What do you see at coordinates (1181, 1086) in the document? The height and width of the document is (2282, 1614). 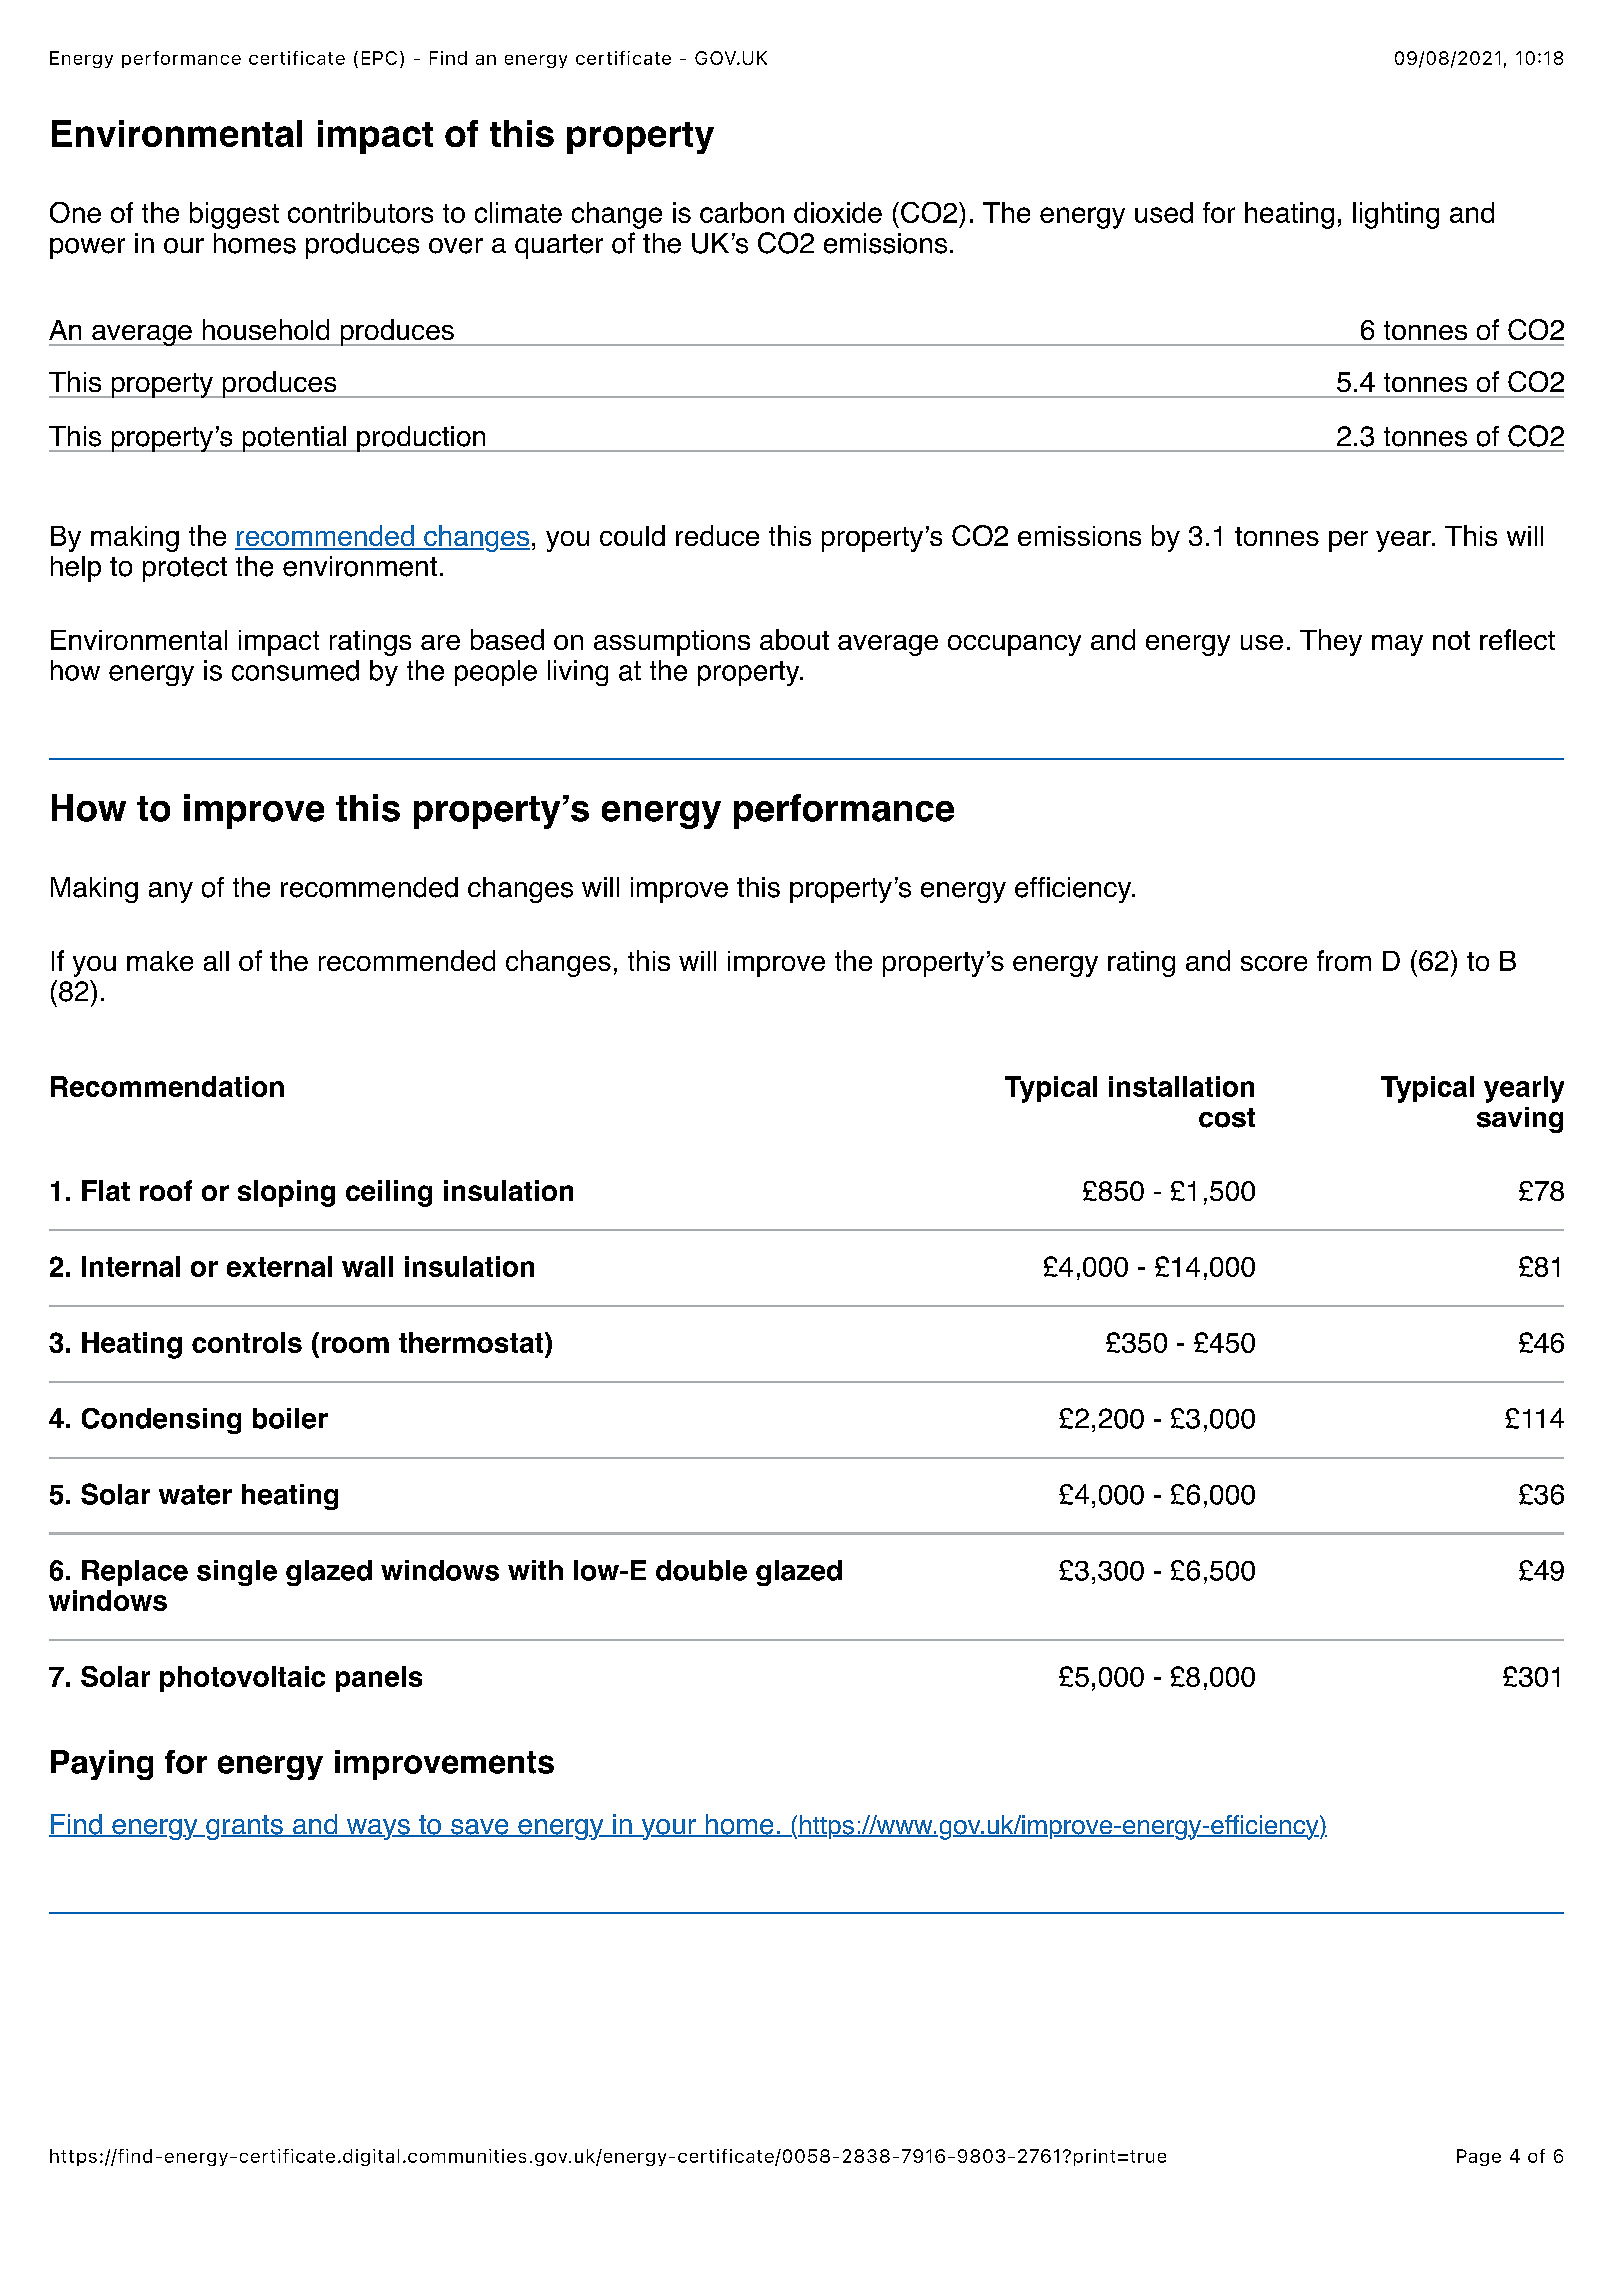 I see `installation` at bounding box center [1181, 1086].
